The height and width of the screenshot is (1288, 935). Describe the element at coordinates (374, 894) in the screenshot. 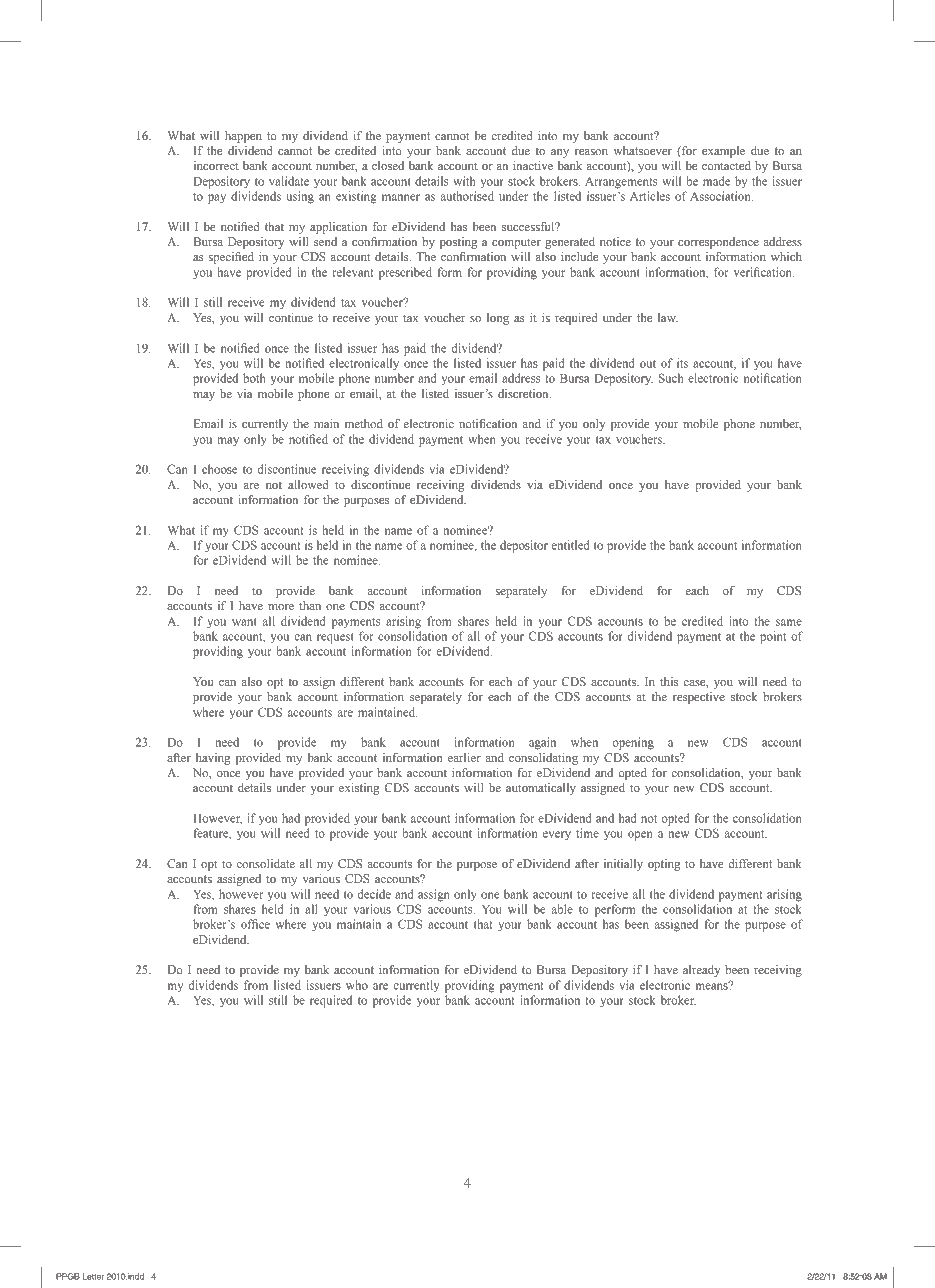

I see `decide` at that location.
